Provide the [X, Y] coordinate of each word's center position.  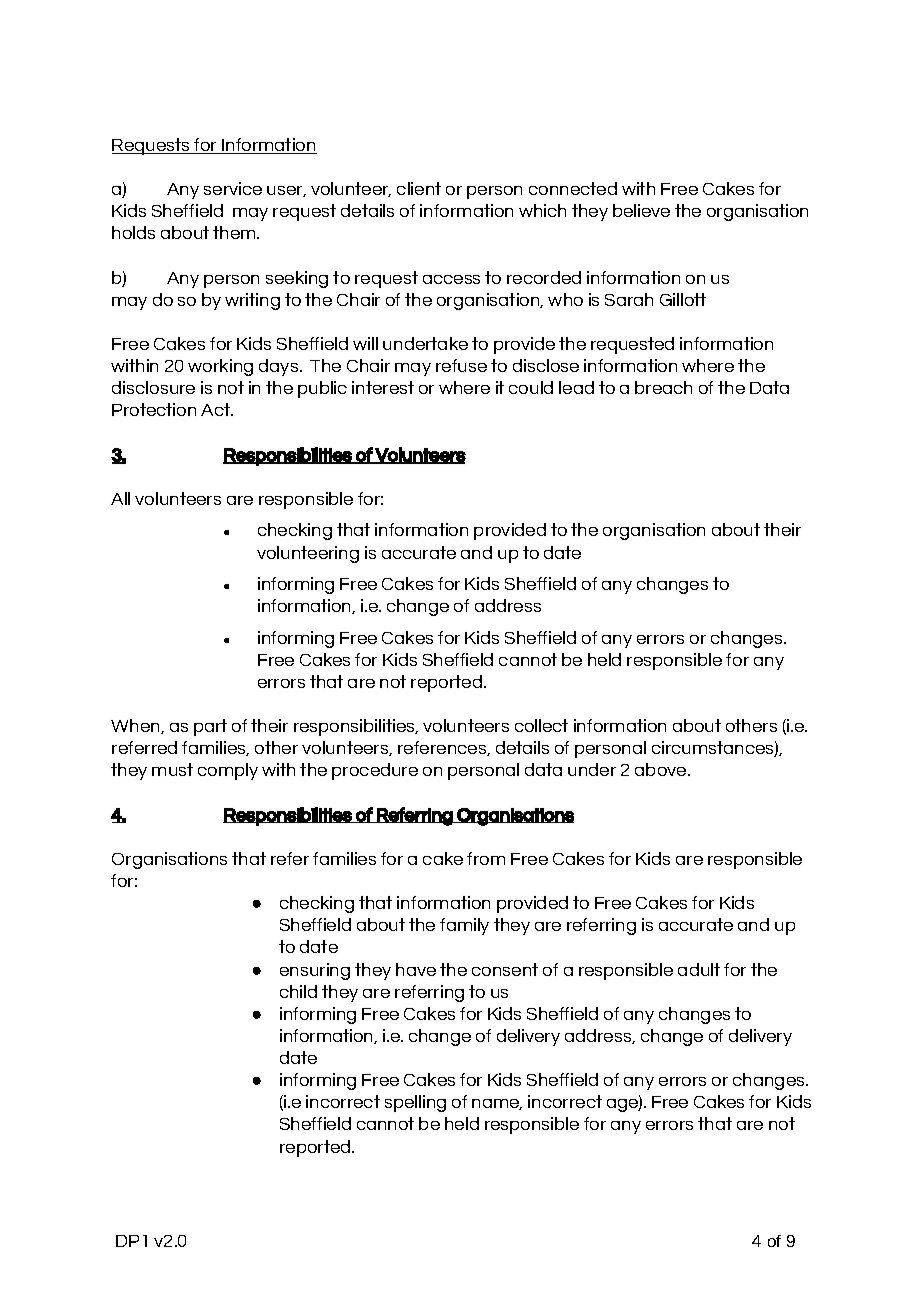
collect [541, 725]
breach [663, 387]
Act [216, 409]
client [419, 188]
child [298, 991]
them [235, 232]
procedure [375, 771]
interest [383, 387]
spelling [415, 1103]
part [210, 727]
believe [641, 210]
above [662, 769]
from [486, 858]
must [172, 769]
